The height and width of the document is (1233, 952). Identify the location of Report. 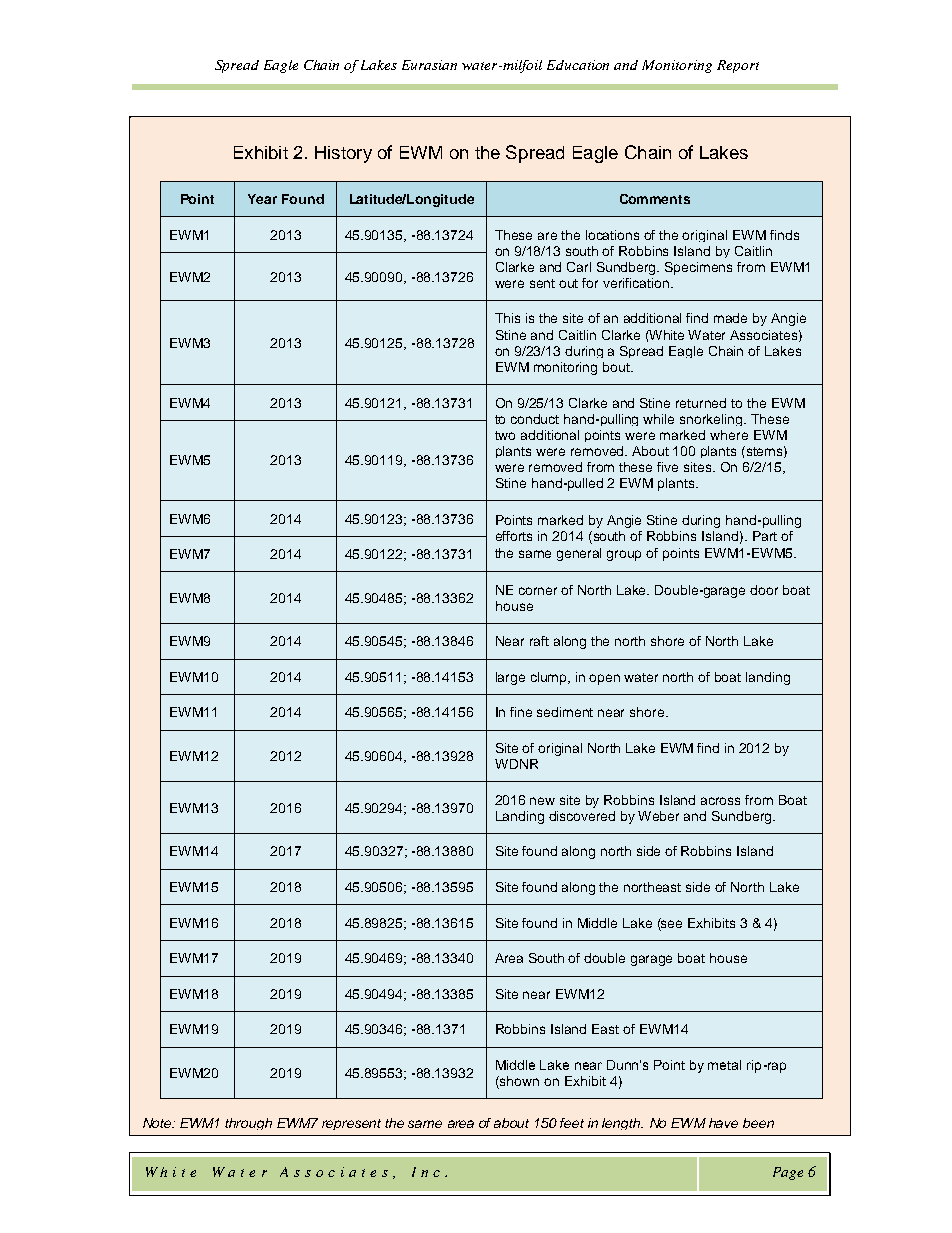
(738, 66).
